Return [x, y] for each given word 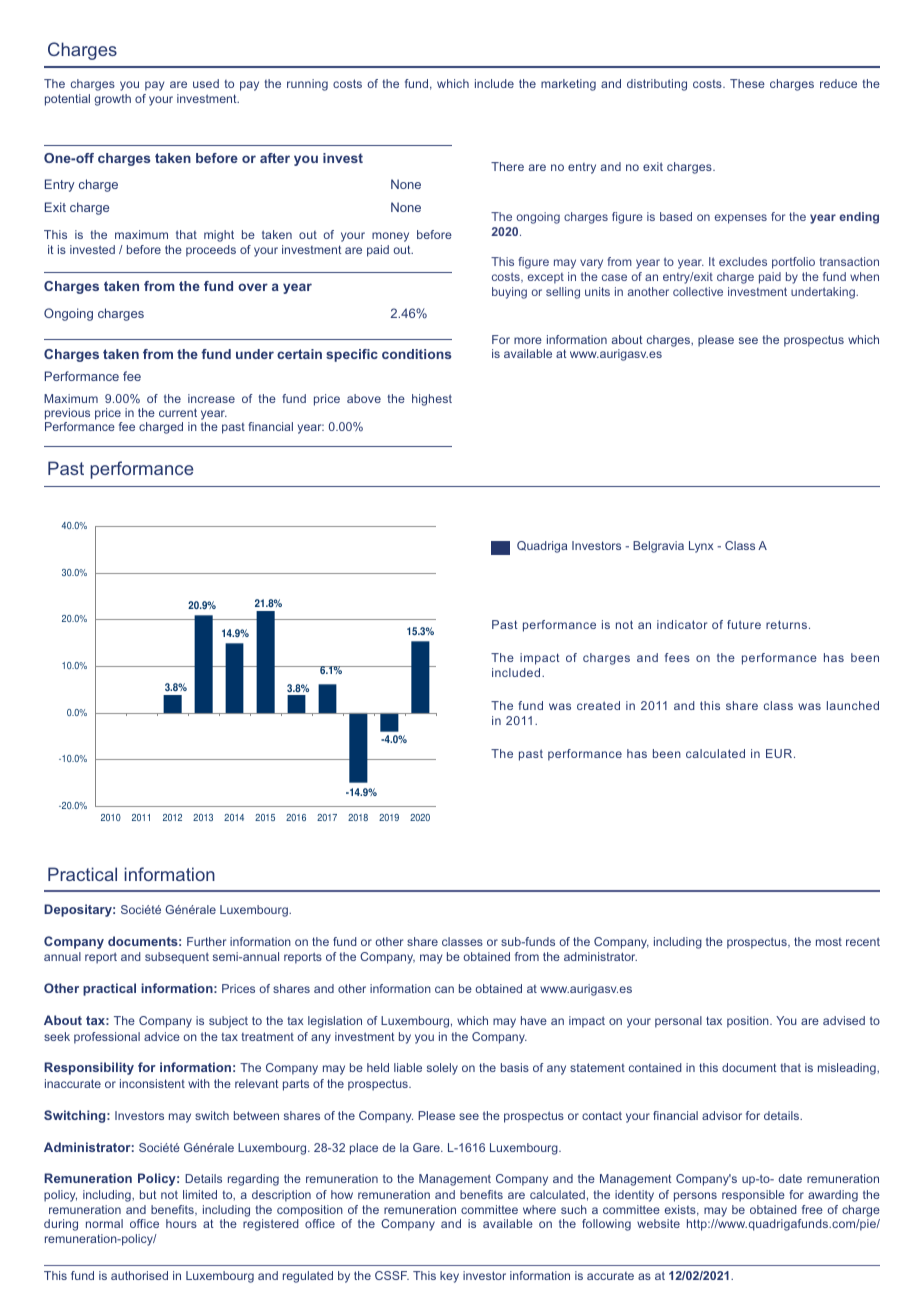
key [449, 1277]
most [829, 942]
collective [698, 291]
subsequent [177, 958]
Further [206, 941]
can [444, 989]
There [507, 166]
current [178, 412]
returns [786, 624]
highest [432, 400]
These [747, 83]
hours [181, 1223]
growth [112, 100]
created [598, 705]
